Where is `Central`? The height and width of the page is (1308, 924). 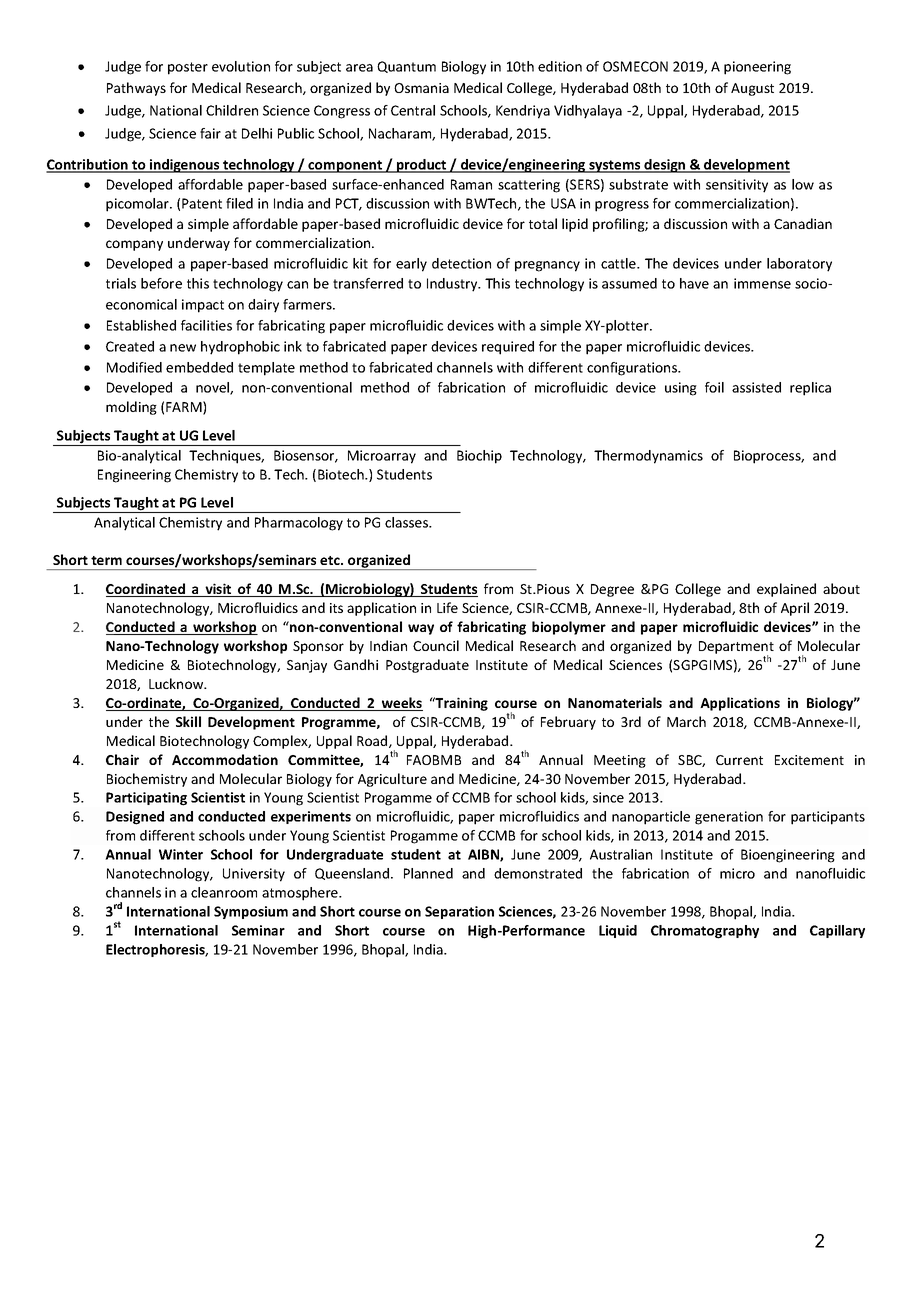
Central is located at coordinates (413, 110).
